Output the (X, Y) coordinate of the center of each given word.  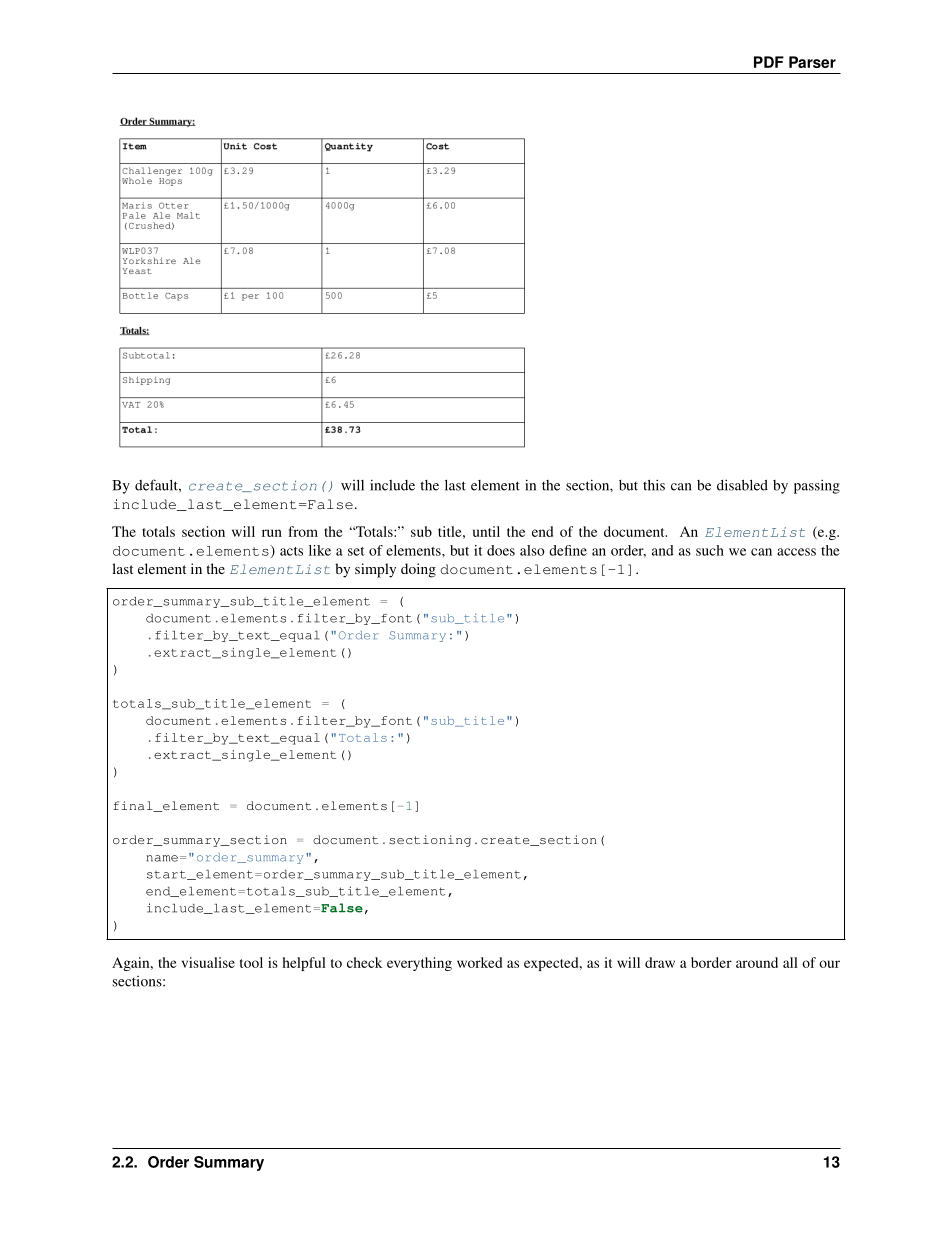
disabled (742, 485)
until (486, 531)
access (796, 552)
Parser (812, 62)
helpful (304, 964)
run (272, 533)
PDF (769, 62)
